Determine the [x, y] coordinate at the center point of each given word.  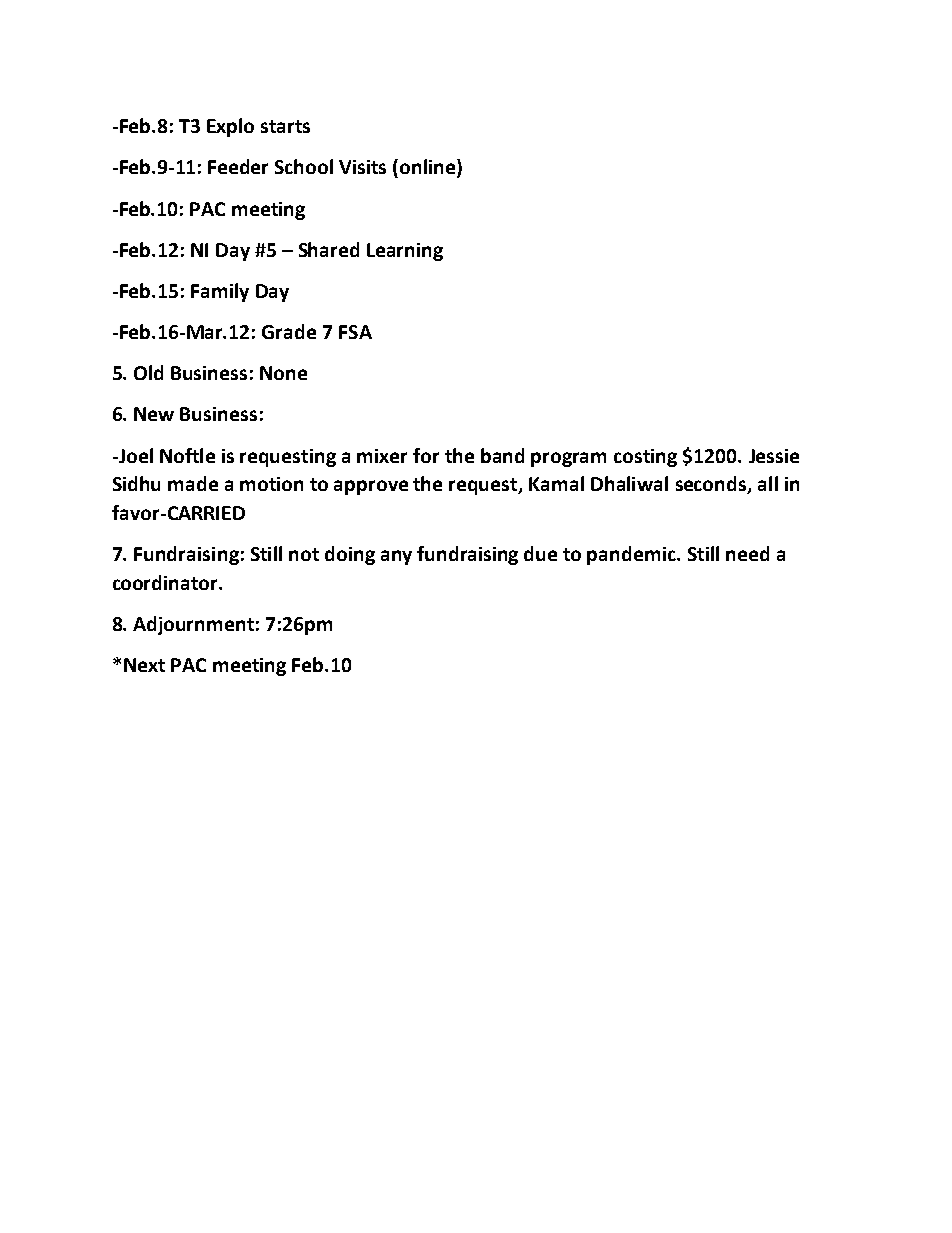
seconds [712, 485]
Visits [362, 167]
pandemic [632, 555]
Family [220, 292]
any [396, 557]
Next [144, 665]
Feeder [238, 166]
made [193, 483]
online [429, 168]
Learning [405, 252]
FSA [355, 332]
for [426, 455]
